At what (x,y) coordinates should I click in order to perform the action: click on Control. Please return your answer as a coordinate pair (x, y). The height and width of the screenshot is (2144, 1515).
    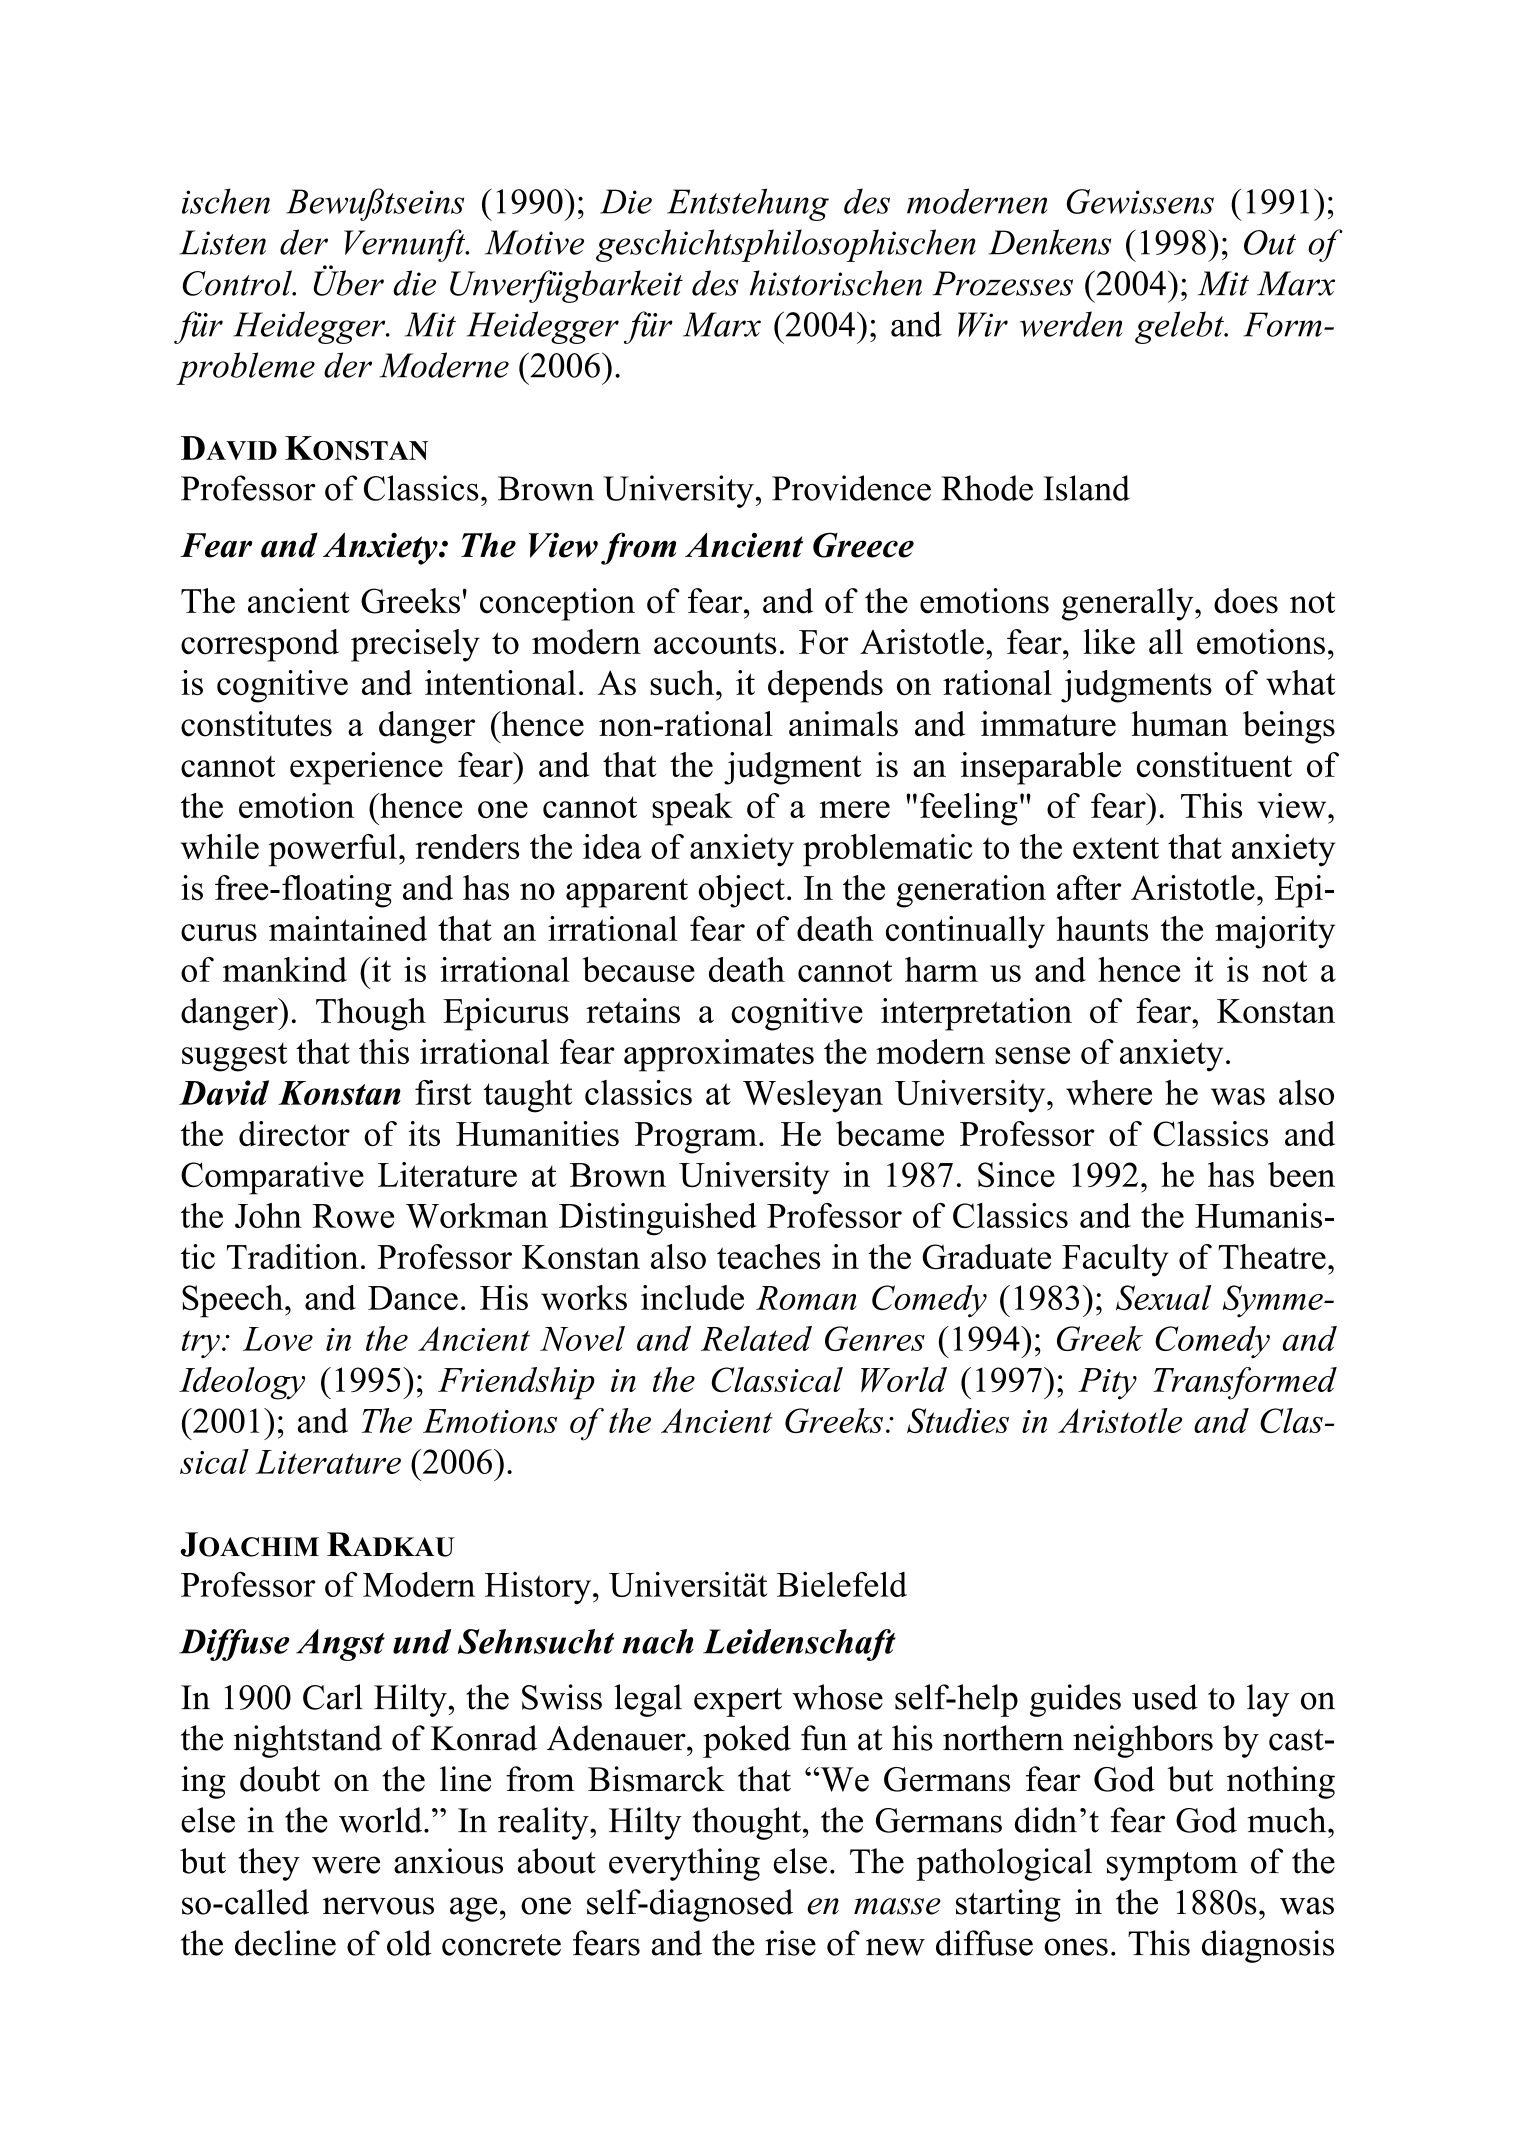
    Looking at the image, I should click on (238, 283).
